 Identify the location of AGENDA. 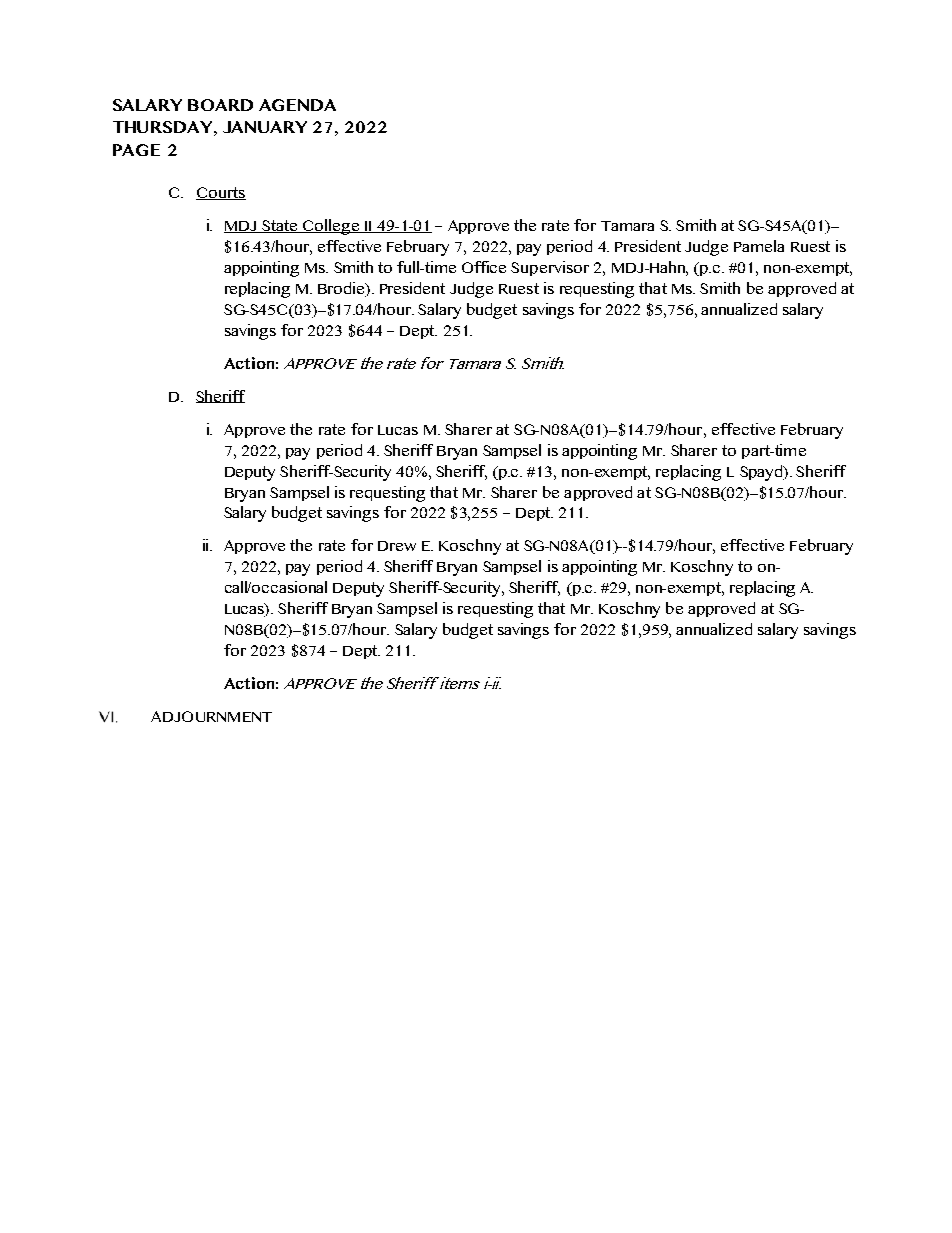
(297, 105).
